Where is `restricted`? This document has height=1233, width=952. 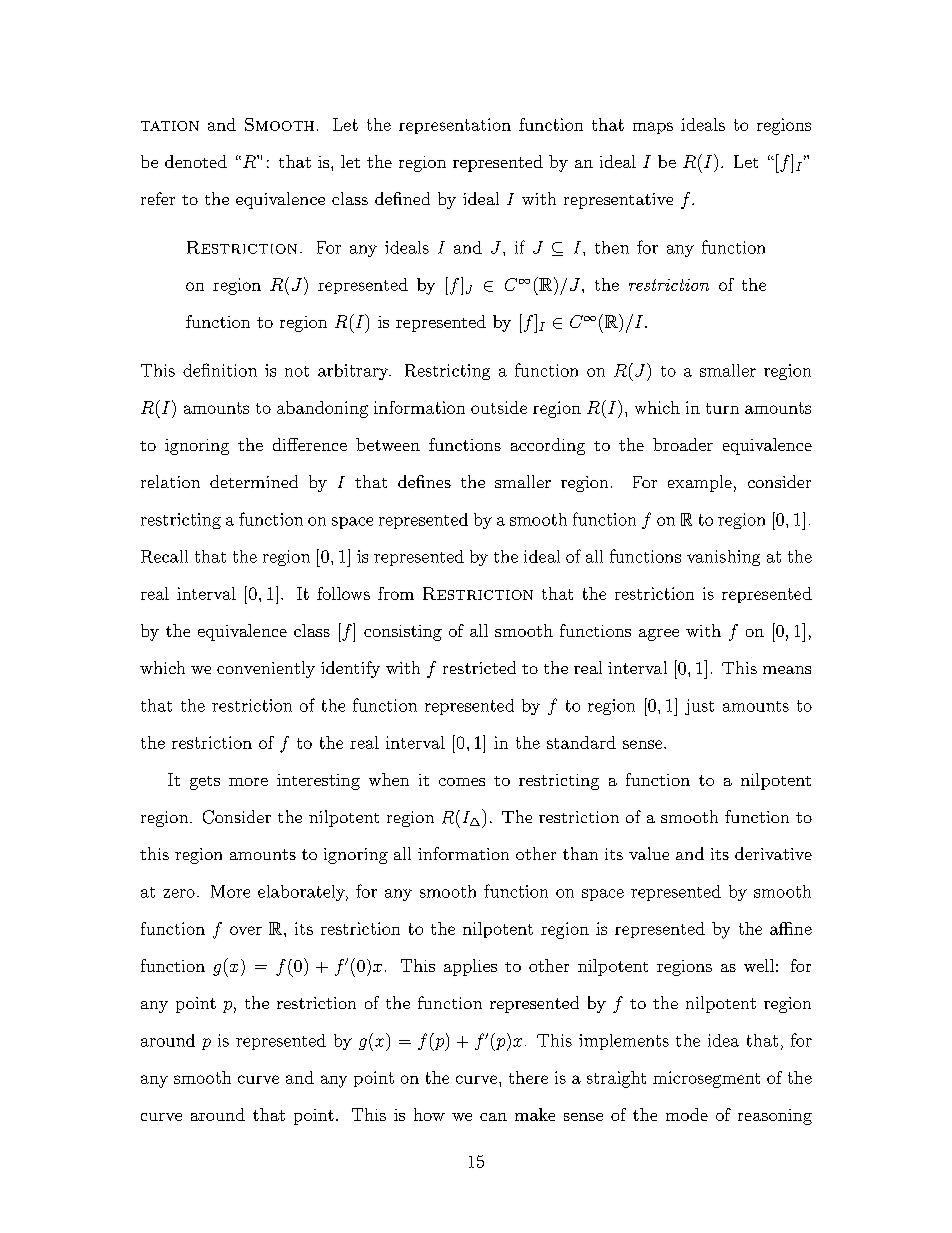
restricted is located at coordinates (479, 667).
